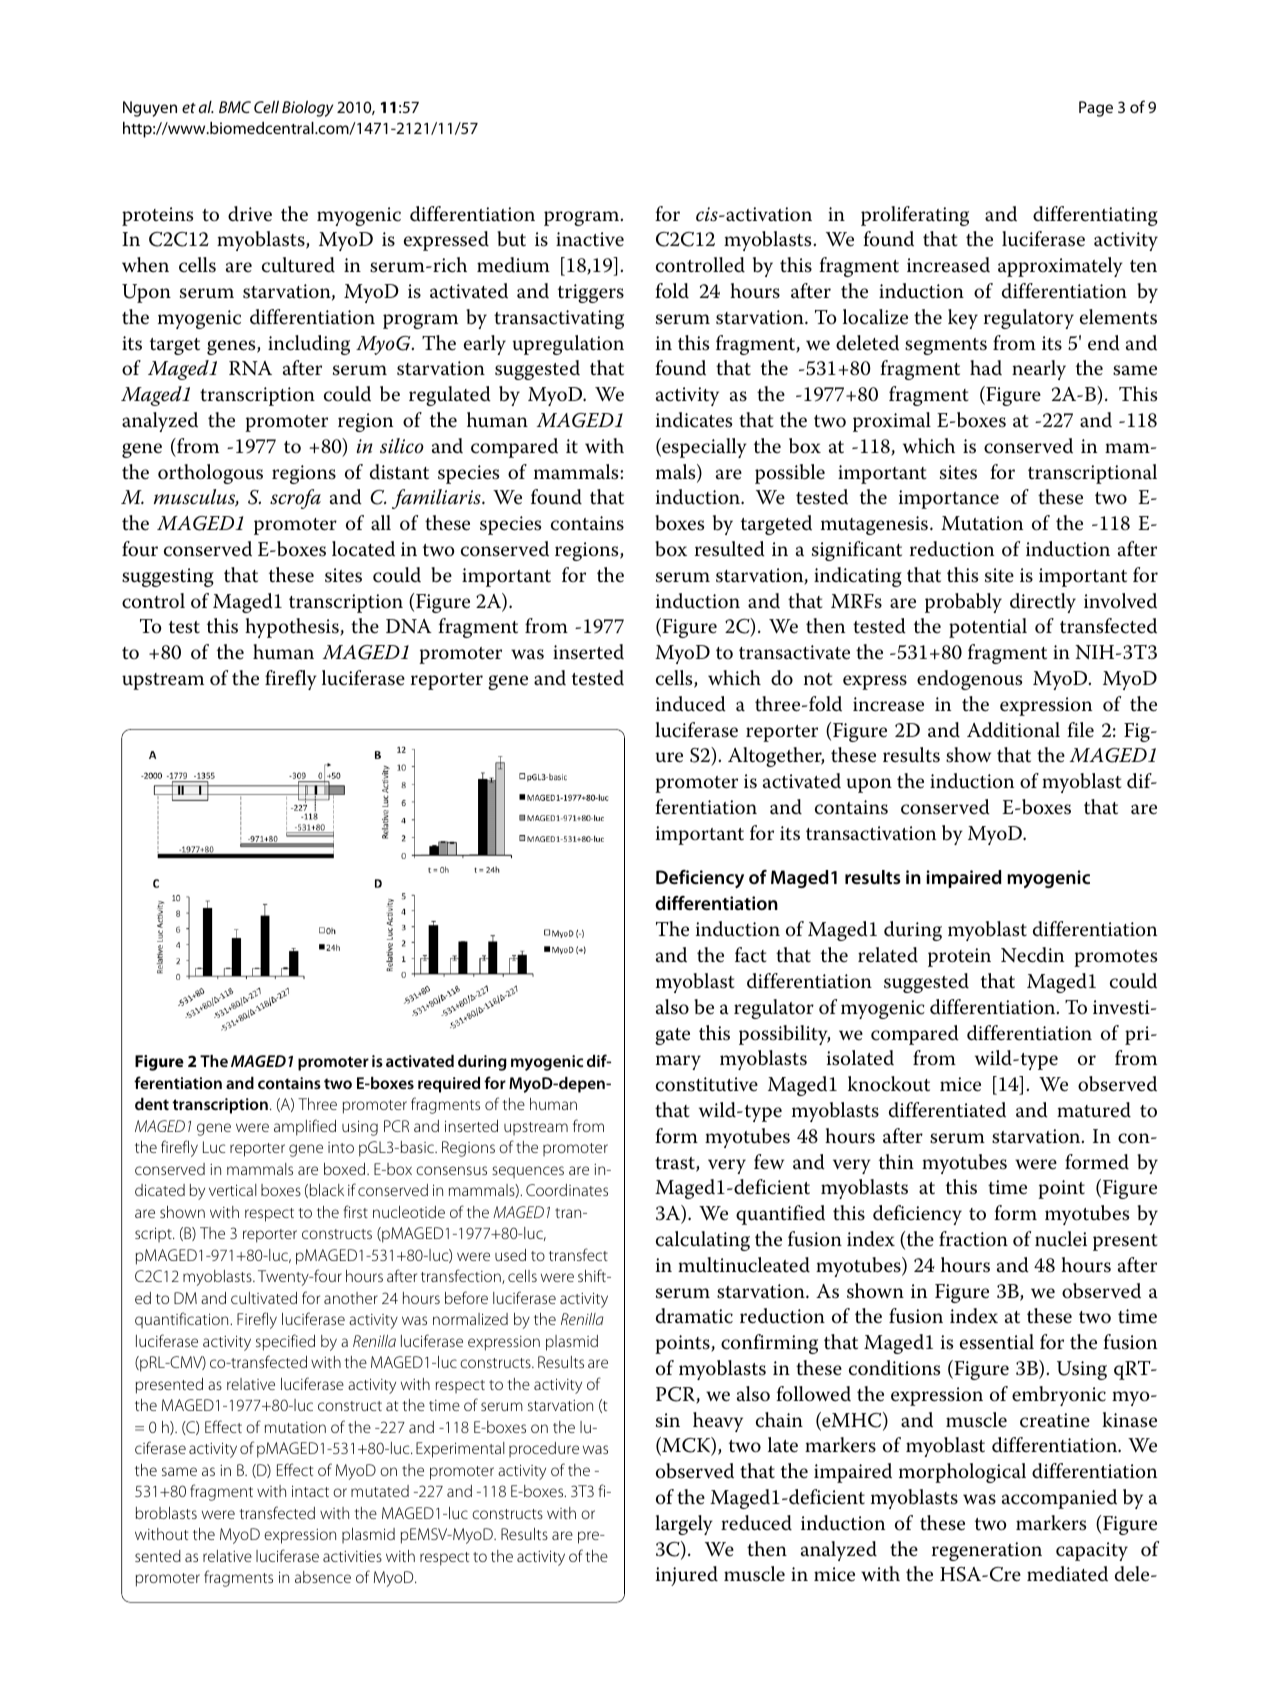 The image size is (1279, 1707). I want to click on accompanied, so click(1059, 1499).
